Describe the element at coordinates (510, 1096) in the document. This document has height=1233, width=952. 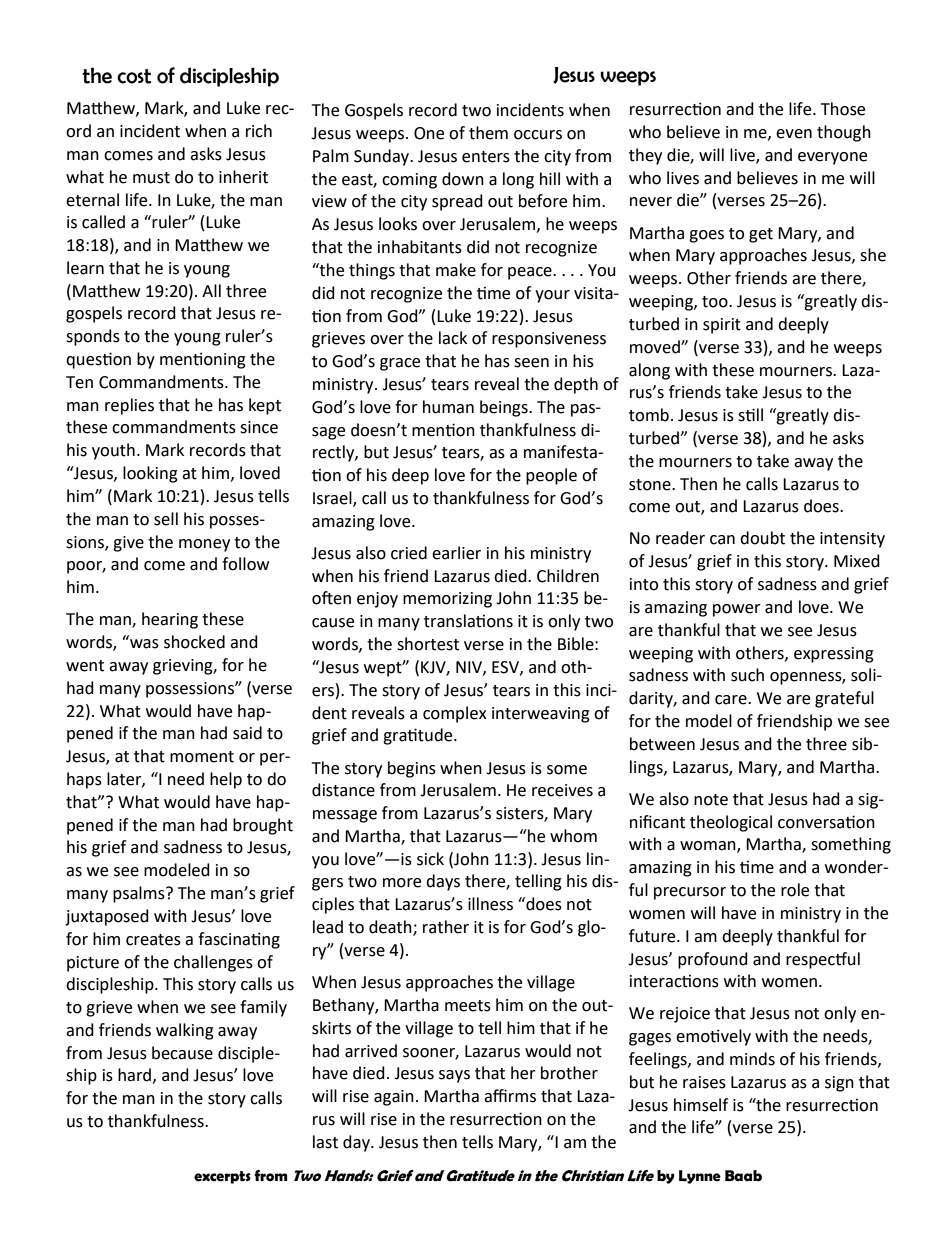
I see `affirms` at that location.
